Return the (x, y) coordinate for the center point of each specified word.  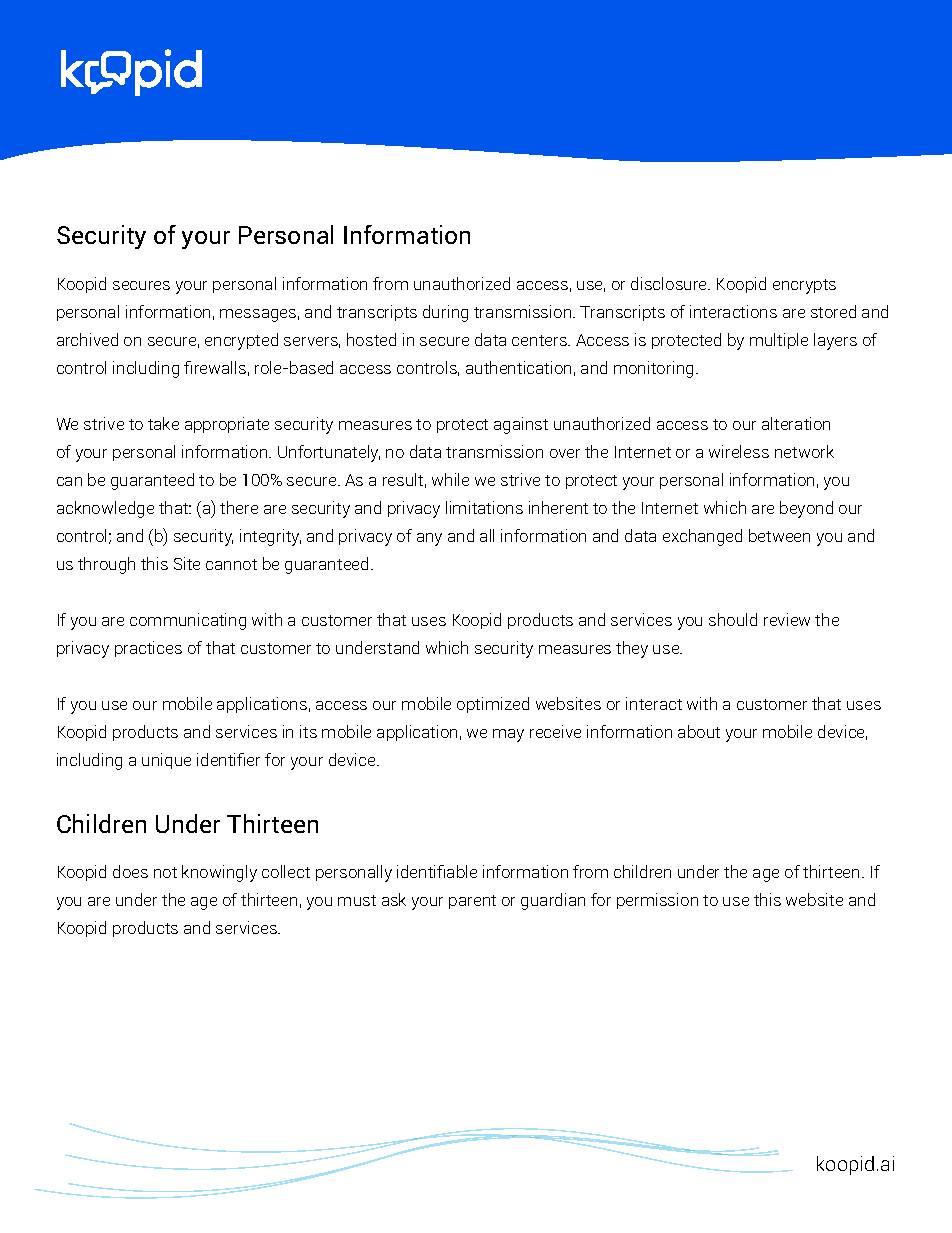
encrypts (804, 286)
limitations (484, 507)
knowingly (219, 873)
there (239, 507)
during (445, 313)
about (699, 731)
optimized (493, 705)
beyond (806, 509)
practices (148, 649)
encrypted (241, 341)
